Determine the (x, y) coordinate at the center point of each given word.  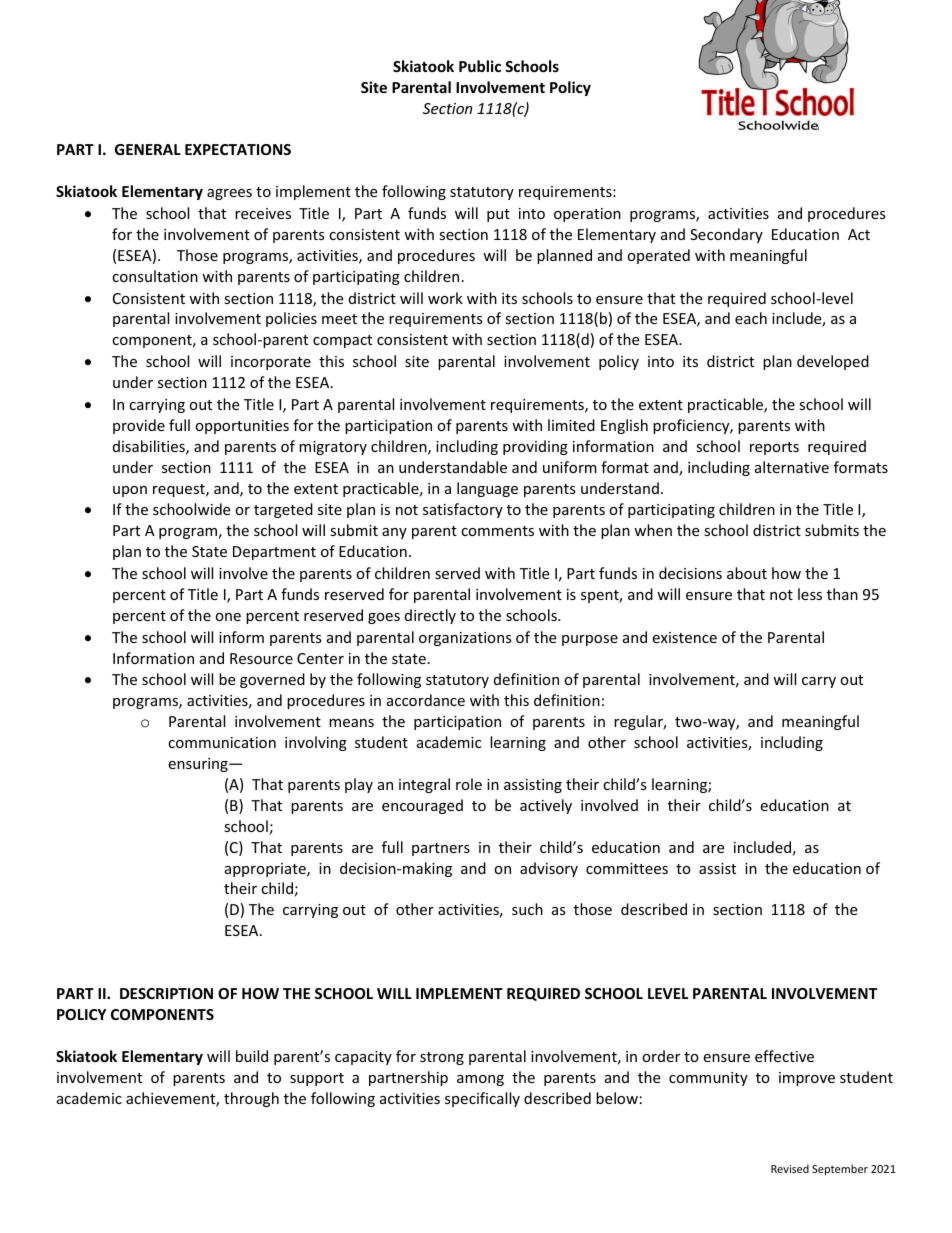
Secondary (726, 235)
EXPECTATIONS (238, 149)
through (251, 1099)
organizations (465, 639)
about (747, 573)
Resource (261, 658)
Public (480, 66)
